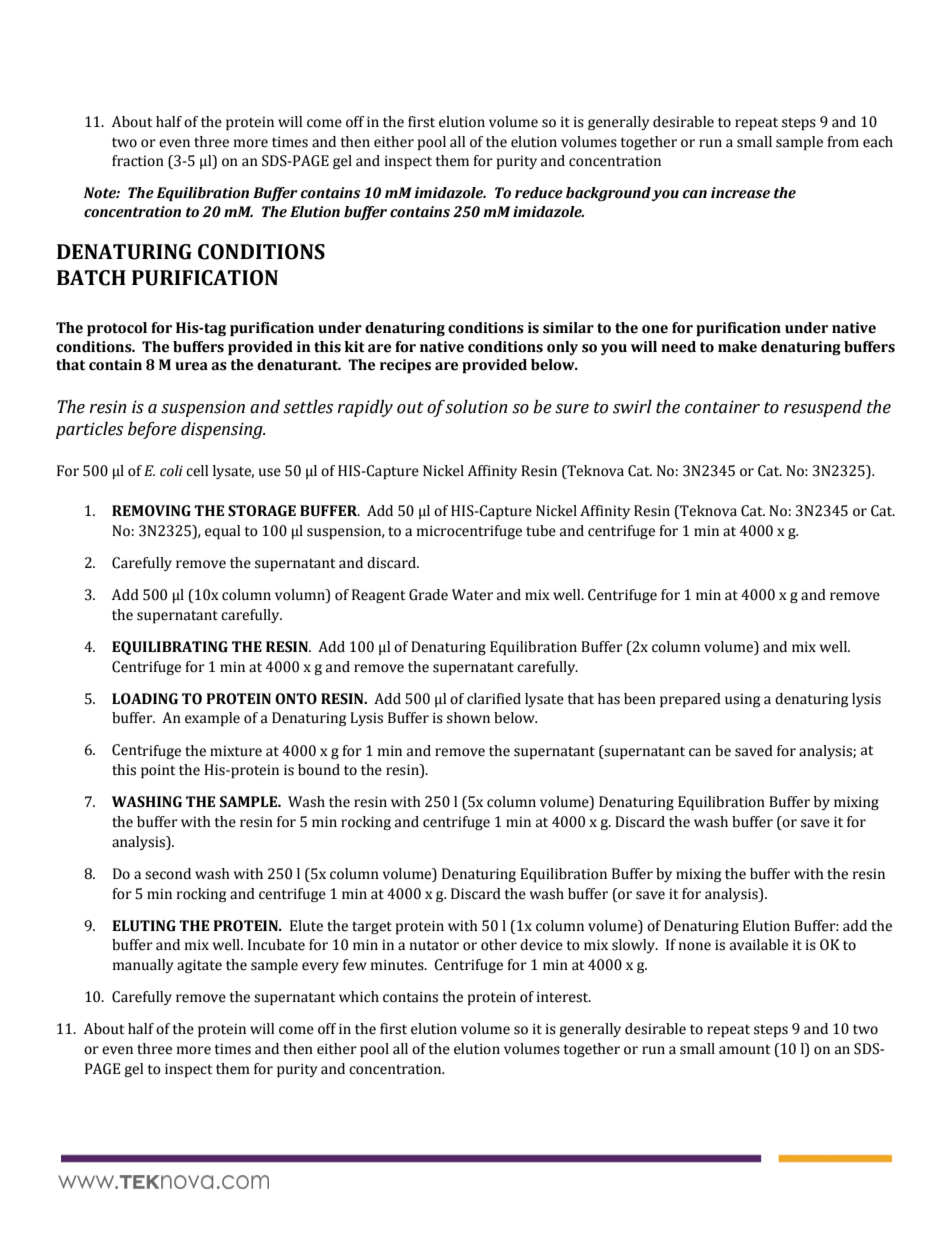 The width and height of the image is (952, 1233). What do you see at coordinates (564, 997) in the image?
I see `interest` at bounding box center [564, 997].
